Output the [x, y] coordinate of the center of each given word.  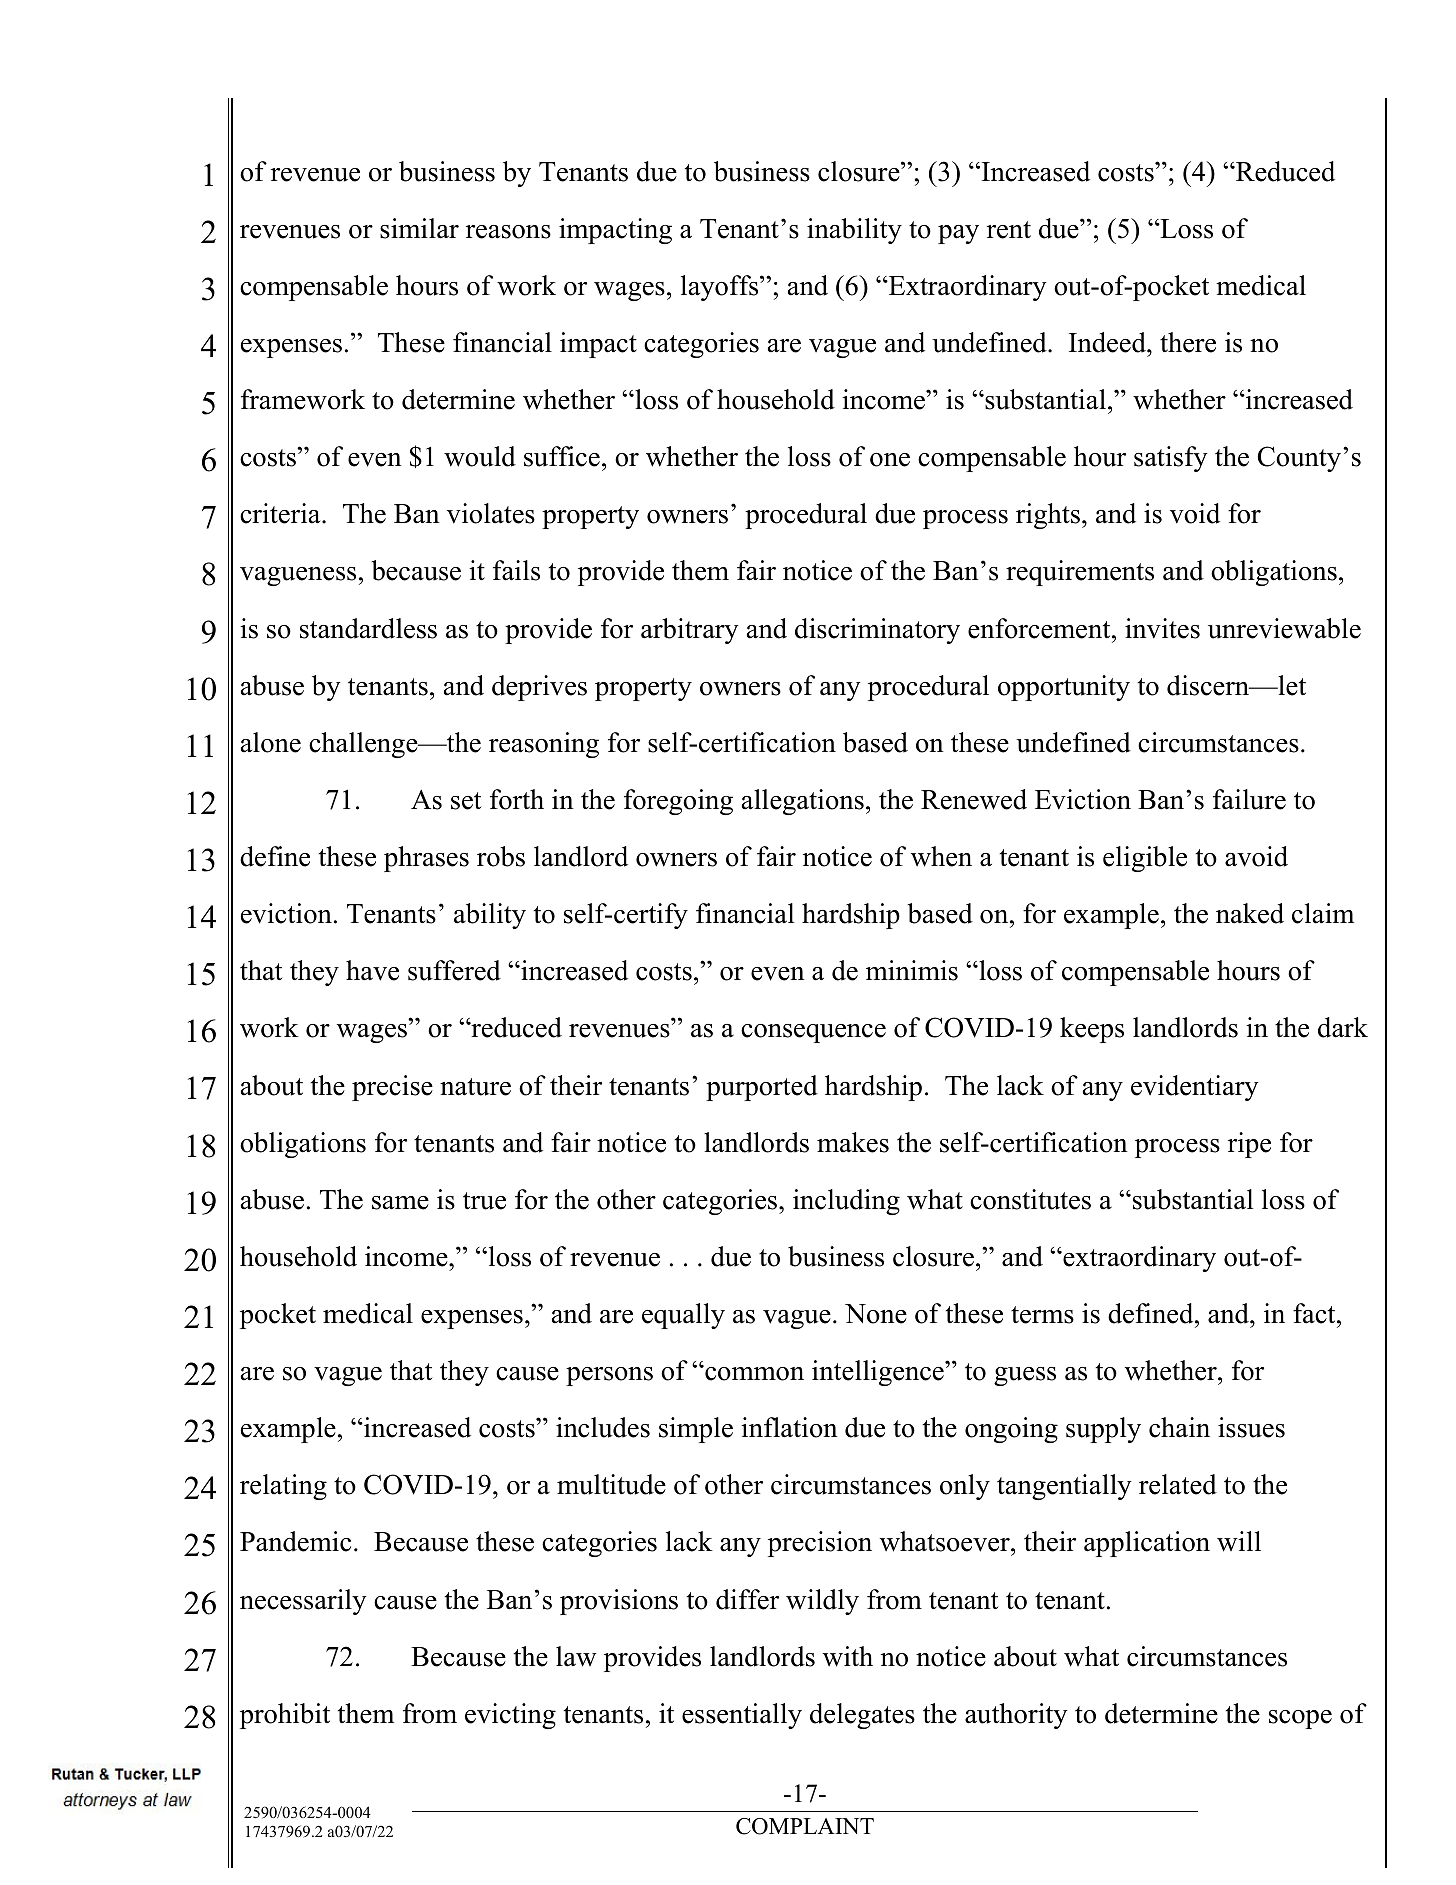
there [1188, 342]
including [846, 1202]
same [400, 1203]
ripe [1249, 1145]
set [466, 801]
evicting [510, 1716]
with [848, 1656]
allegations [803, 802]
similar [419, 228]
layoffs [721, 288]
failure [1249, 799]
